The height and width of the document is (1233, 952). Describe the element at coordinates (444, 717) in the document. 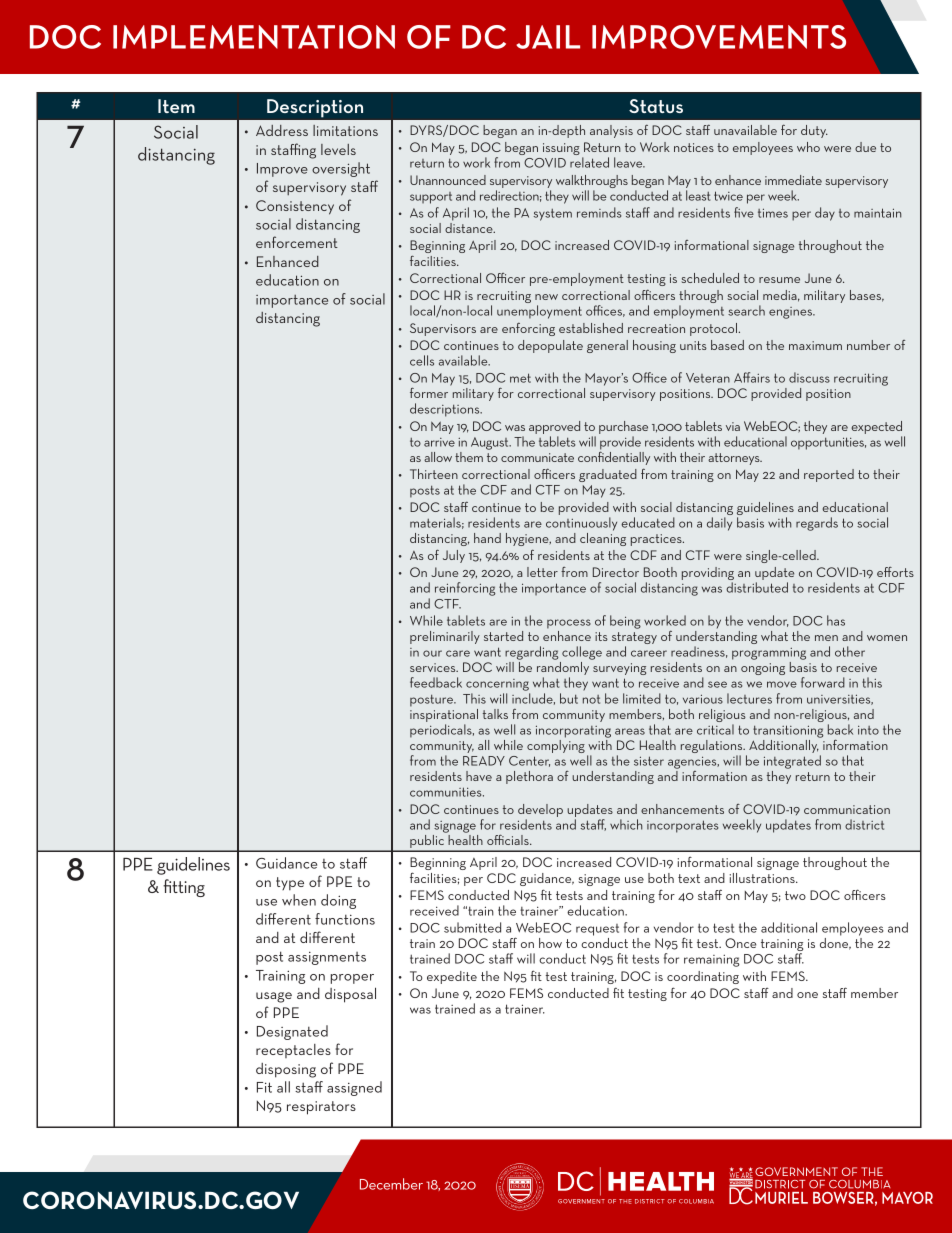

I see `inspirational` at that location.
